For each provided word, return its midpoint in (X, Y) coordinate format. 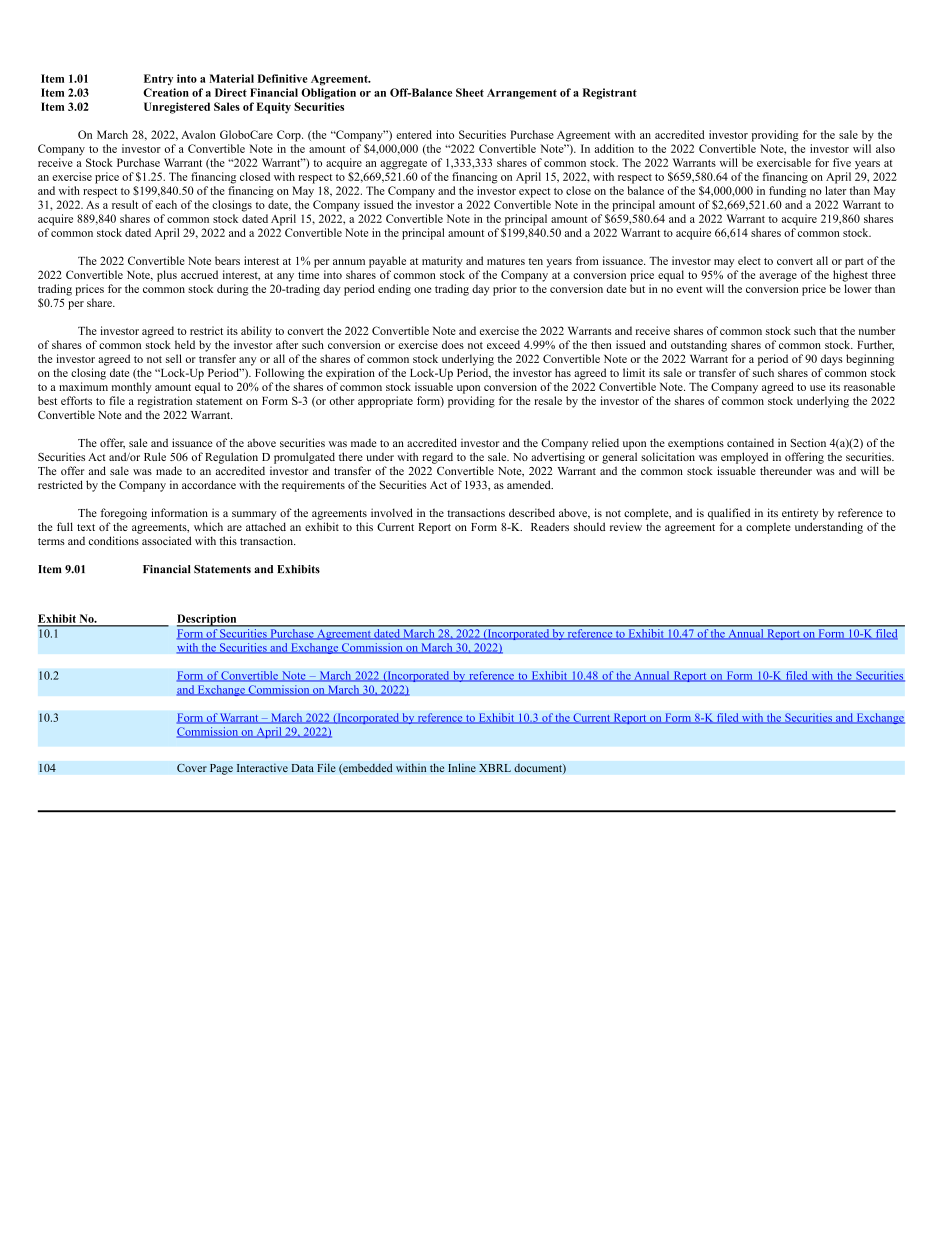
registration (165, 402)
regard (437, 458)
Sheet (470, 92)
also (885, 148)
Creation (166, 92)
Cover (192, 768)
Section (808, 442)
